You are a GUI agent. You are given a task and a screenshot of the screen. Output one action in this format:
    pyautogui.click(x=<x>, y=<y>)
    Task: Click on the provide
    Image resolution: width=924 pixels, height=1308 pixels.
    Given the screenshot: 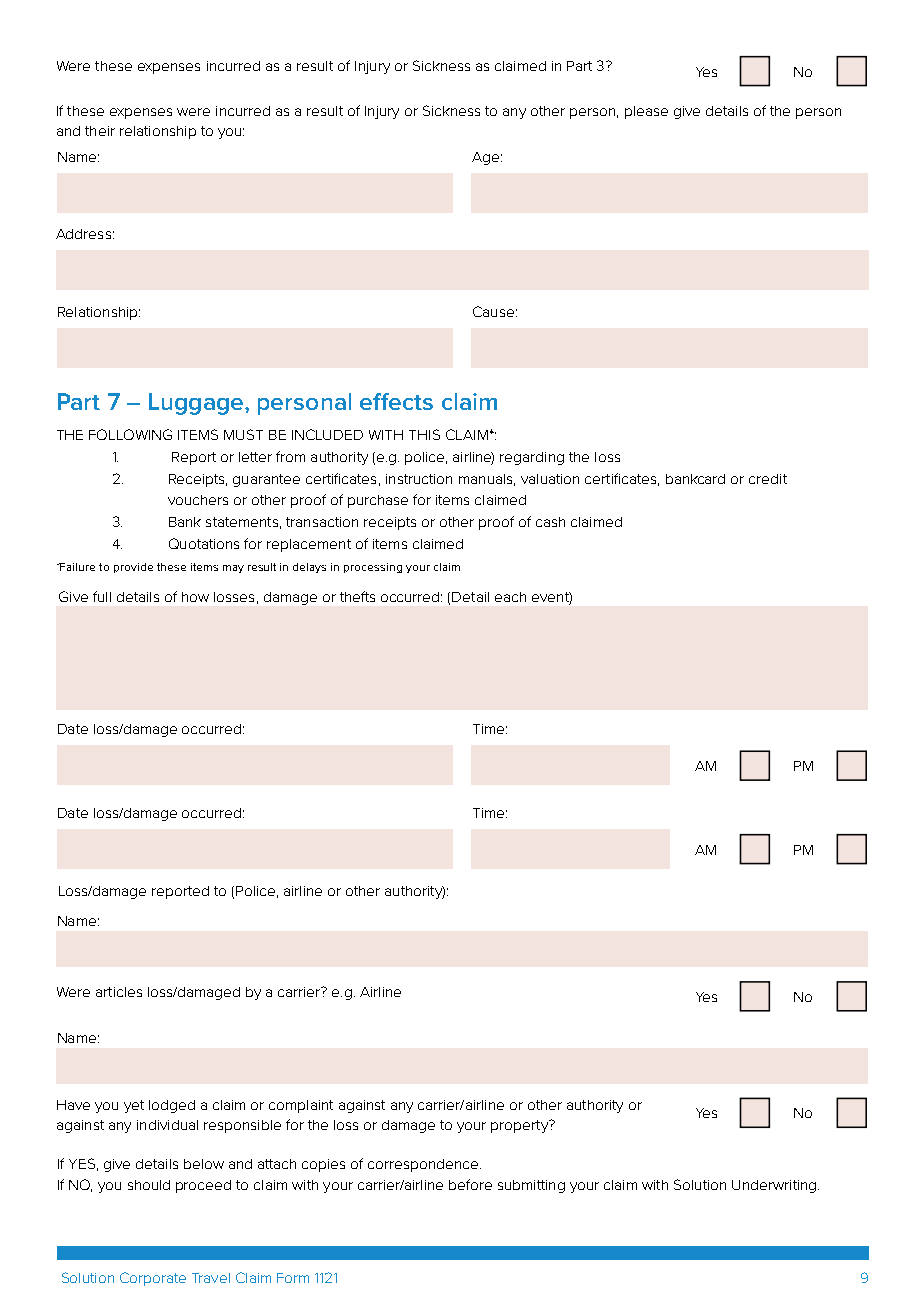 What is the action you would take?
    pyautogui.click(x=133, y=568)
